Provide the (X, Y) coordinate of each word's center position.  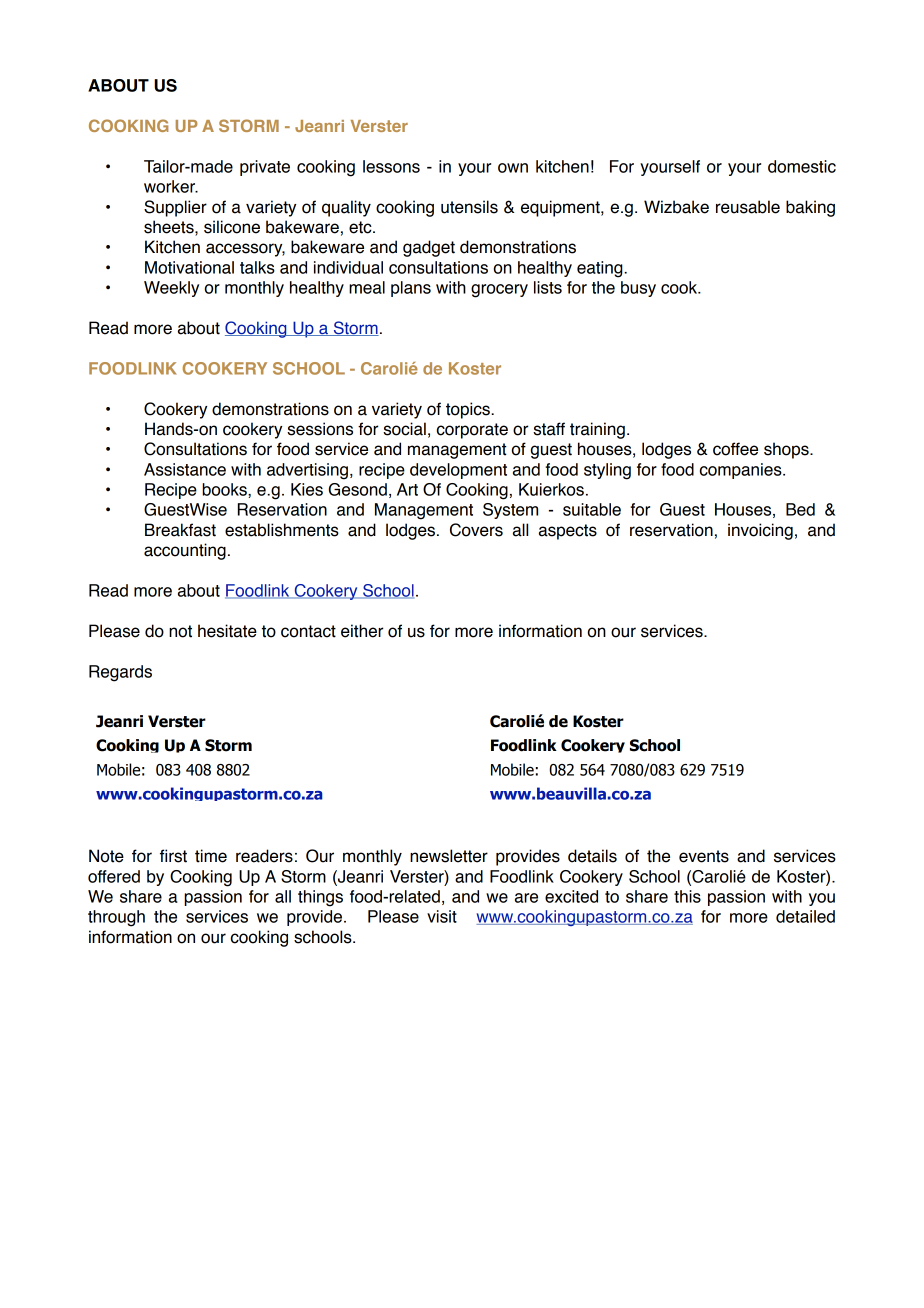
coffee (735, 449)
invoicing (760, 531)
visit (442, 916)
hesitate (227, 631)
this (687, 896)
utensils (469, 207)
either (362, 631)
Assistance (185, 469)
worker (170, 186)
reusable (748, 207)
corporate (472, 431)
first (173, 856)
